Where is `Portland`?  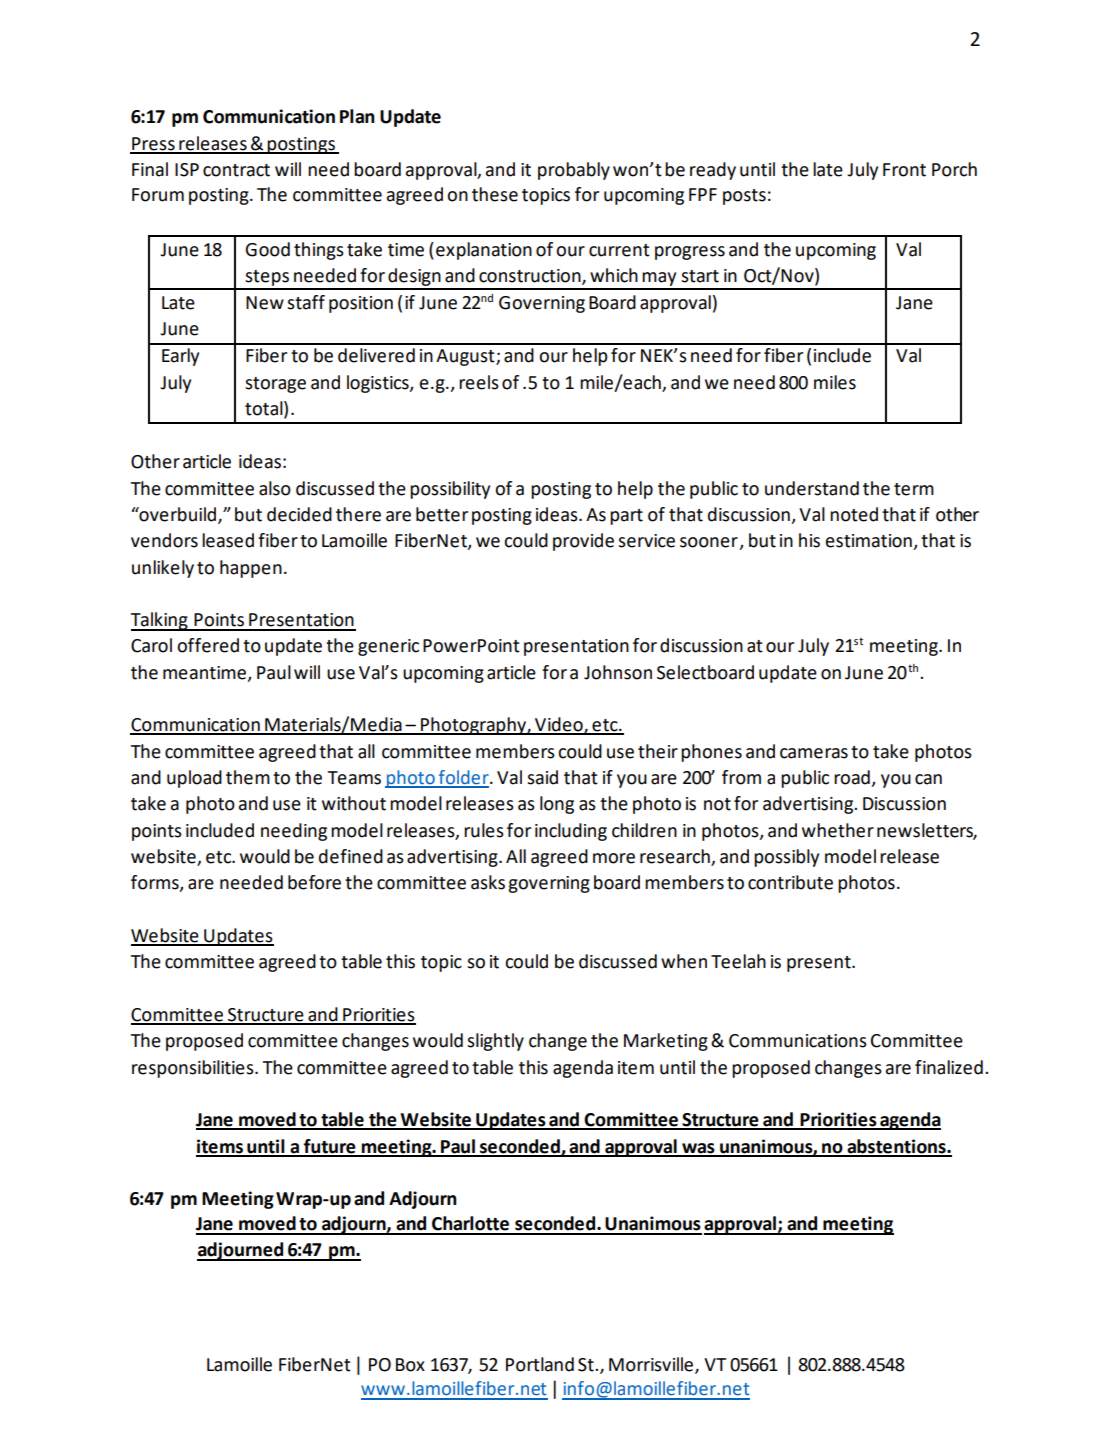 Portland is located at coordinates (540, 1364).
